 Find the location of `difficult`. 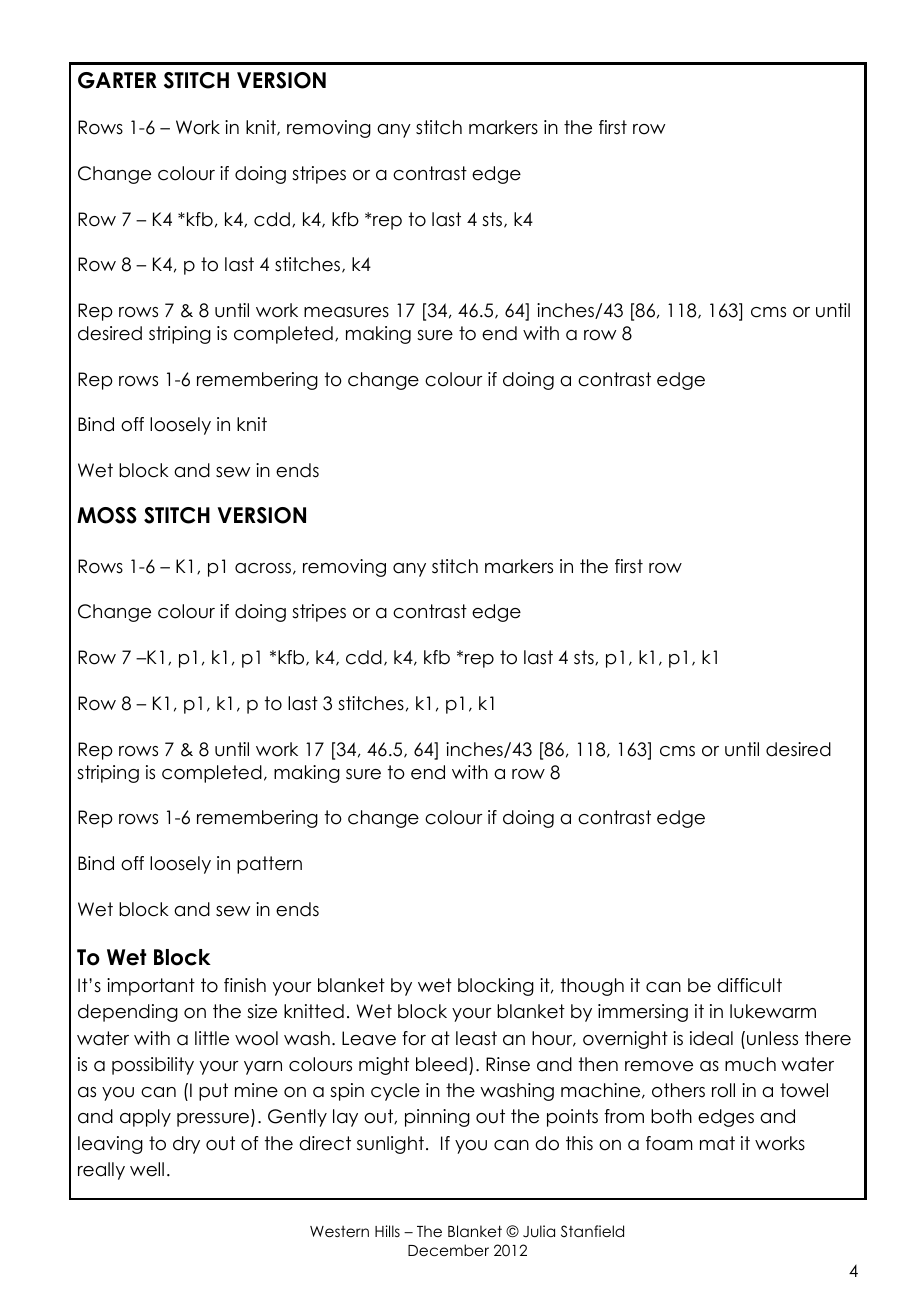

difficult is located at coordinates (749, 985).
